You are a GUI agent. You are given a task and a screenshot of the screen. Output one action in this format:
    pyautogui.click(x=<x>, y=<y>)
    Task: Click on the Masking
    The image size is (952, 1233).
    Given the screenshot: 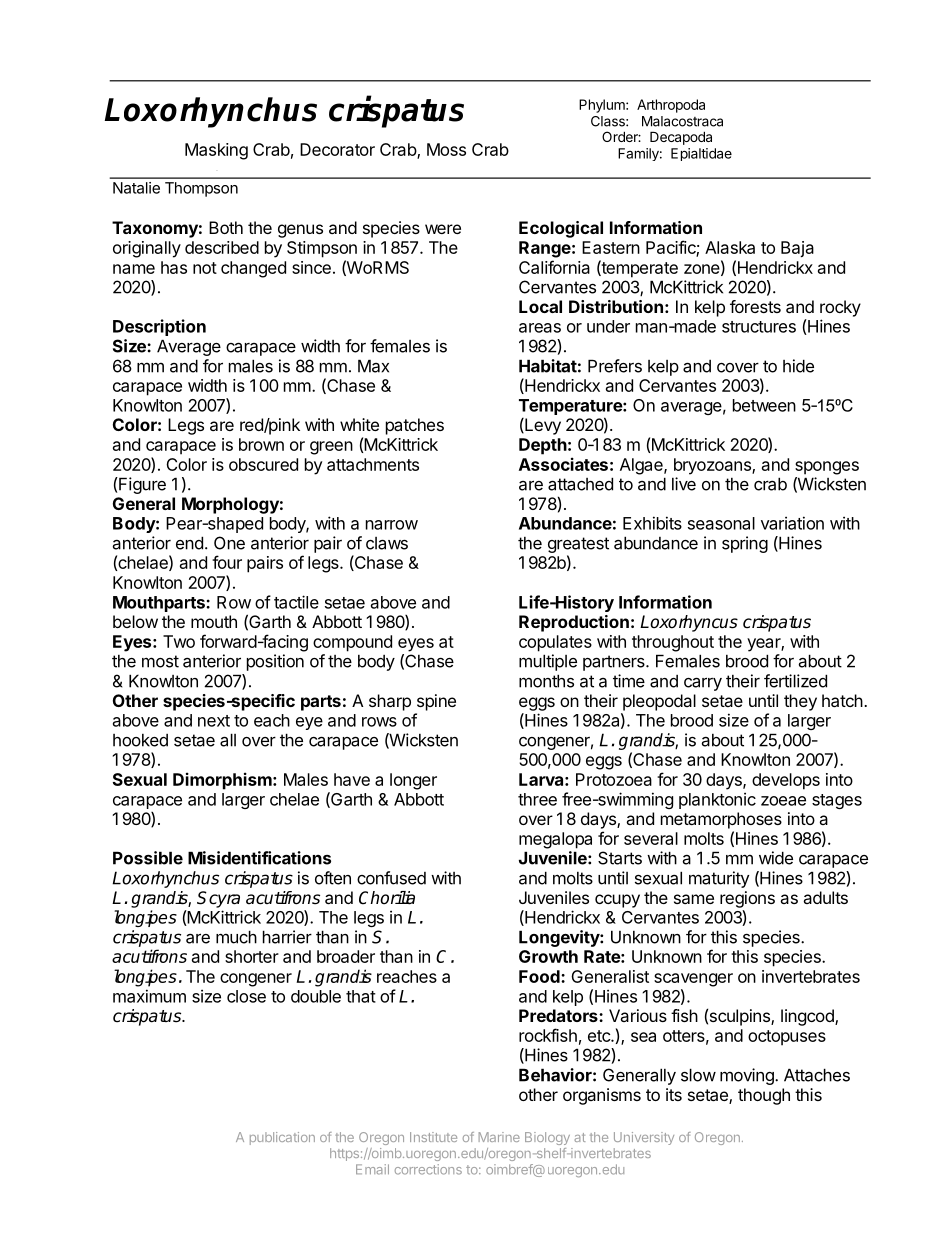 What is the action you would take?
    pyautogui.click(x=216, y=151)
